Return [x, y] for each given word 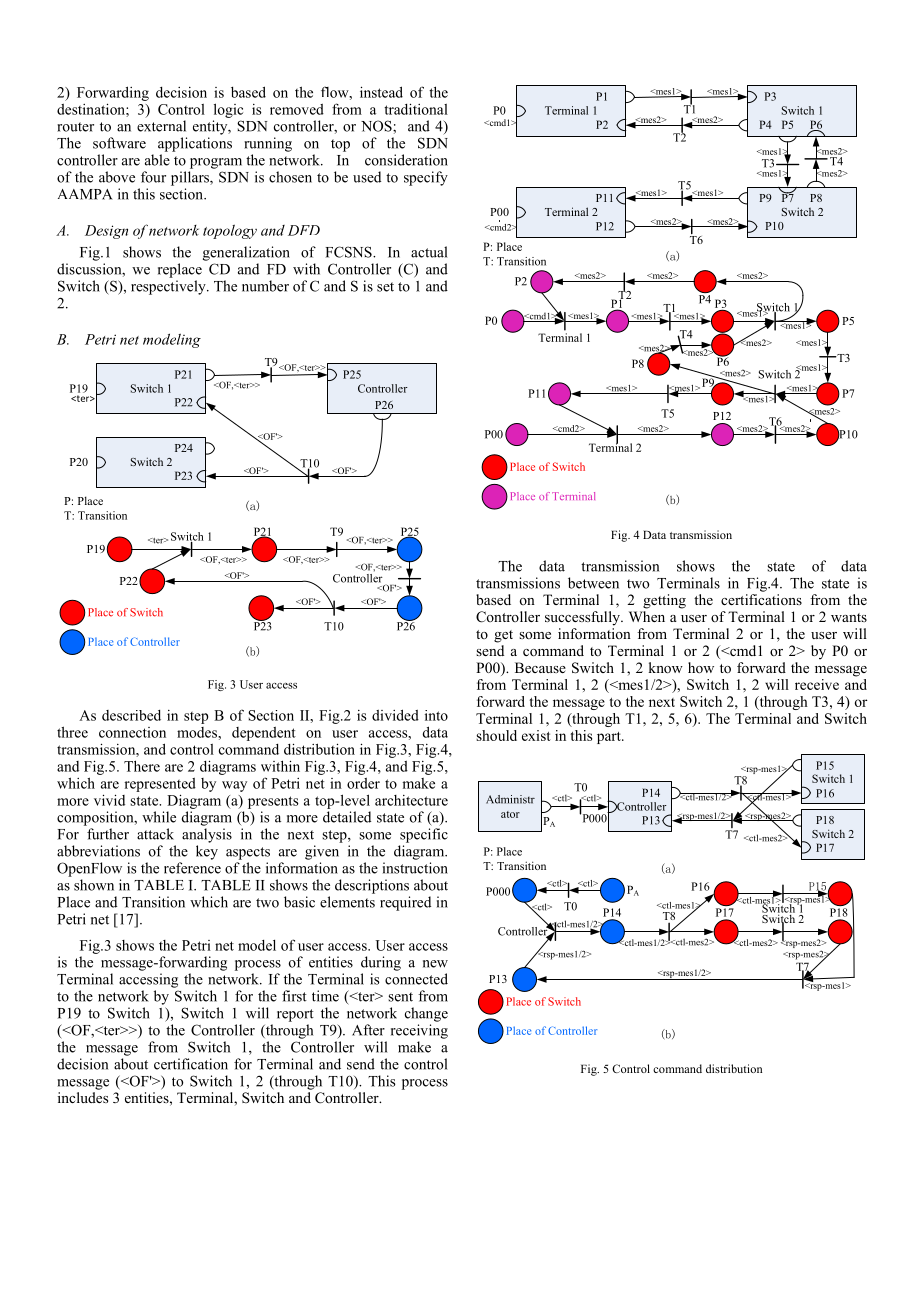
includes [83, 1097]
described [131, 715]
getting [664, 601]
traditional [416, 109]
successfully [583, 618]
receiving [419, 1031]
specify [426, 178]
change [426, 1014]
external [161, 126]
